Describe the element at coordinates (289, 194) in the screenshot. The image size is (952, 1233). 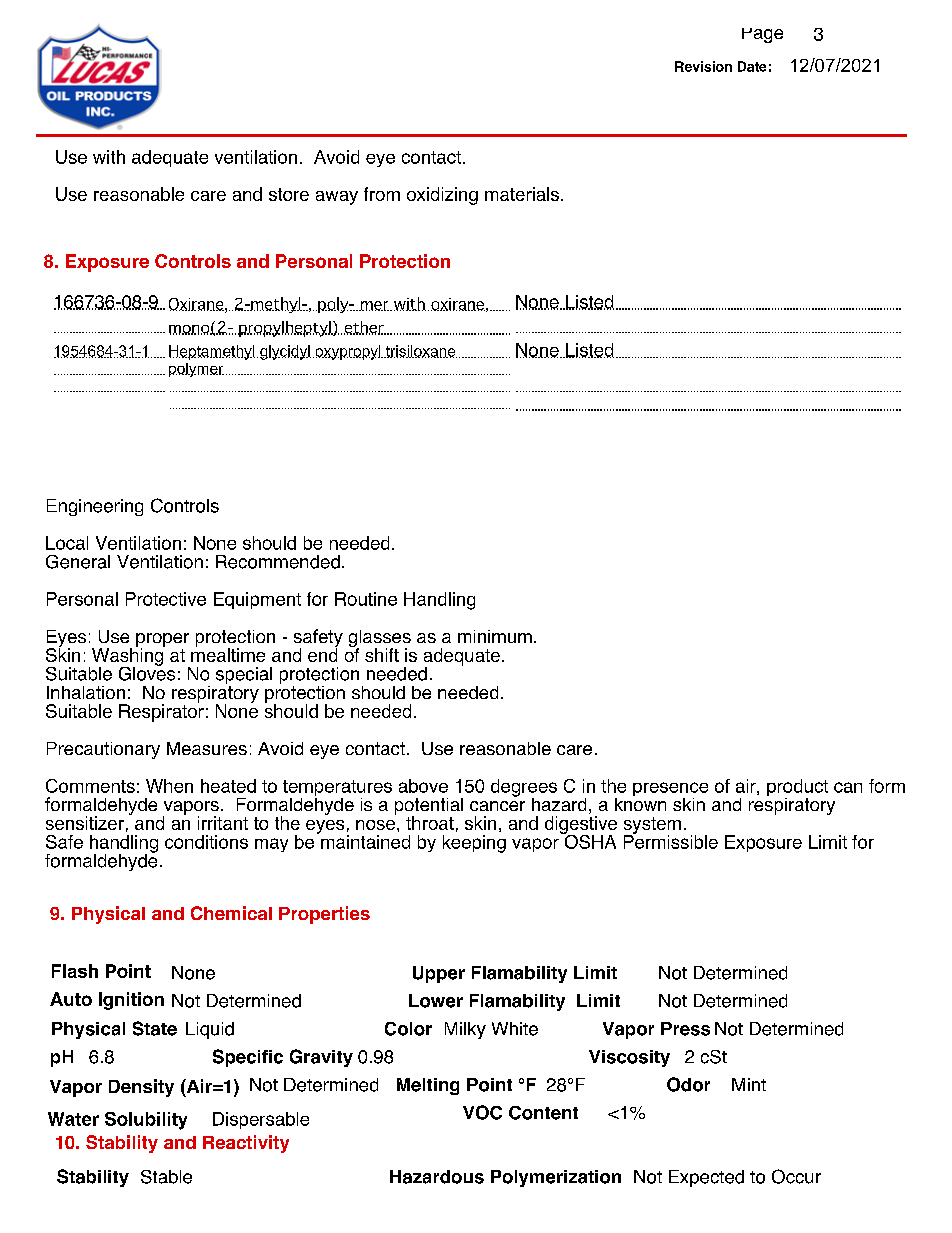
I see `store` at that location.
